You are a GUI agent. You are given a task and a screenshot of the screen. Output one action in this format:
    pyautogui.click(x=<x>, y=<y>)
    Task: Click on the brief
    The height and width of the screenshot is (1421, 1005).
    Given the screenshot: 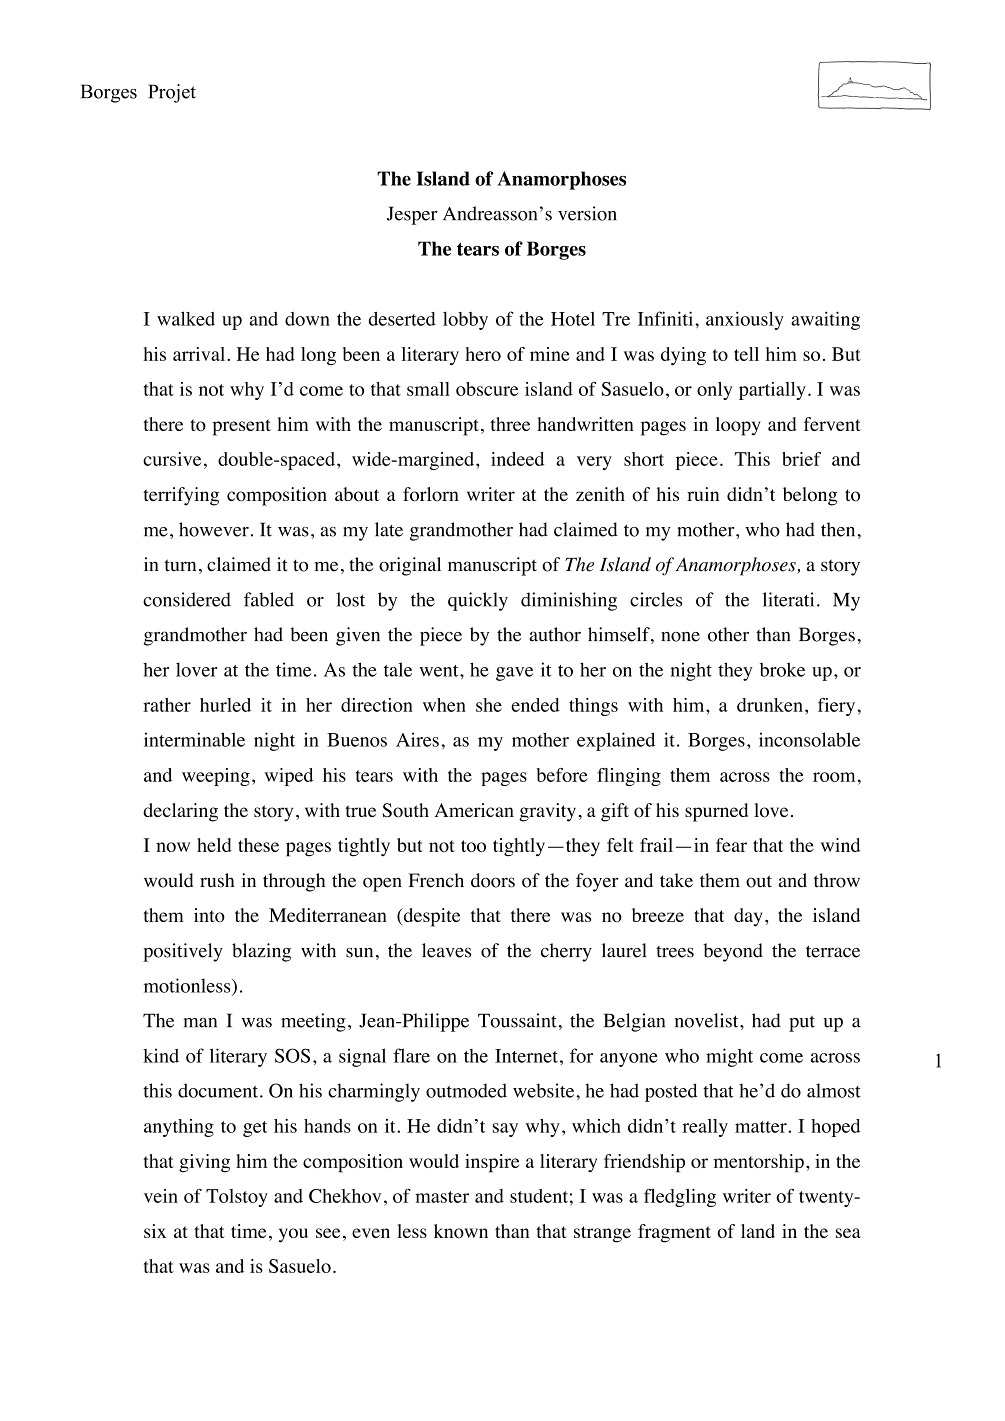 What is the action you would take?
    pyautogui.click(x=801, y=459)
